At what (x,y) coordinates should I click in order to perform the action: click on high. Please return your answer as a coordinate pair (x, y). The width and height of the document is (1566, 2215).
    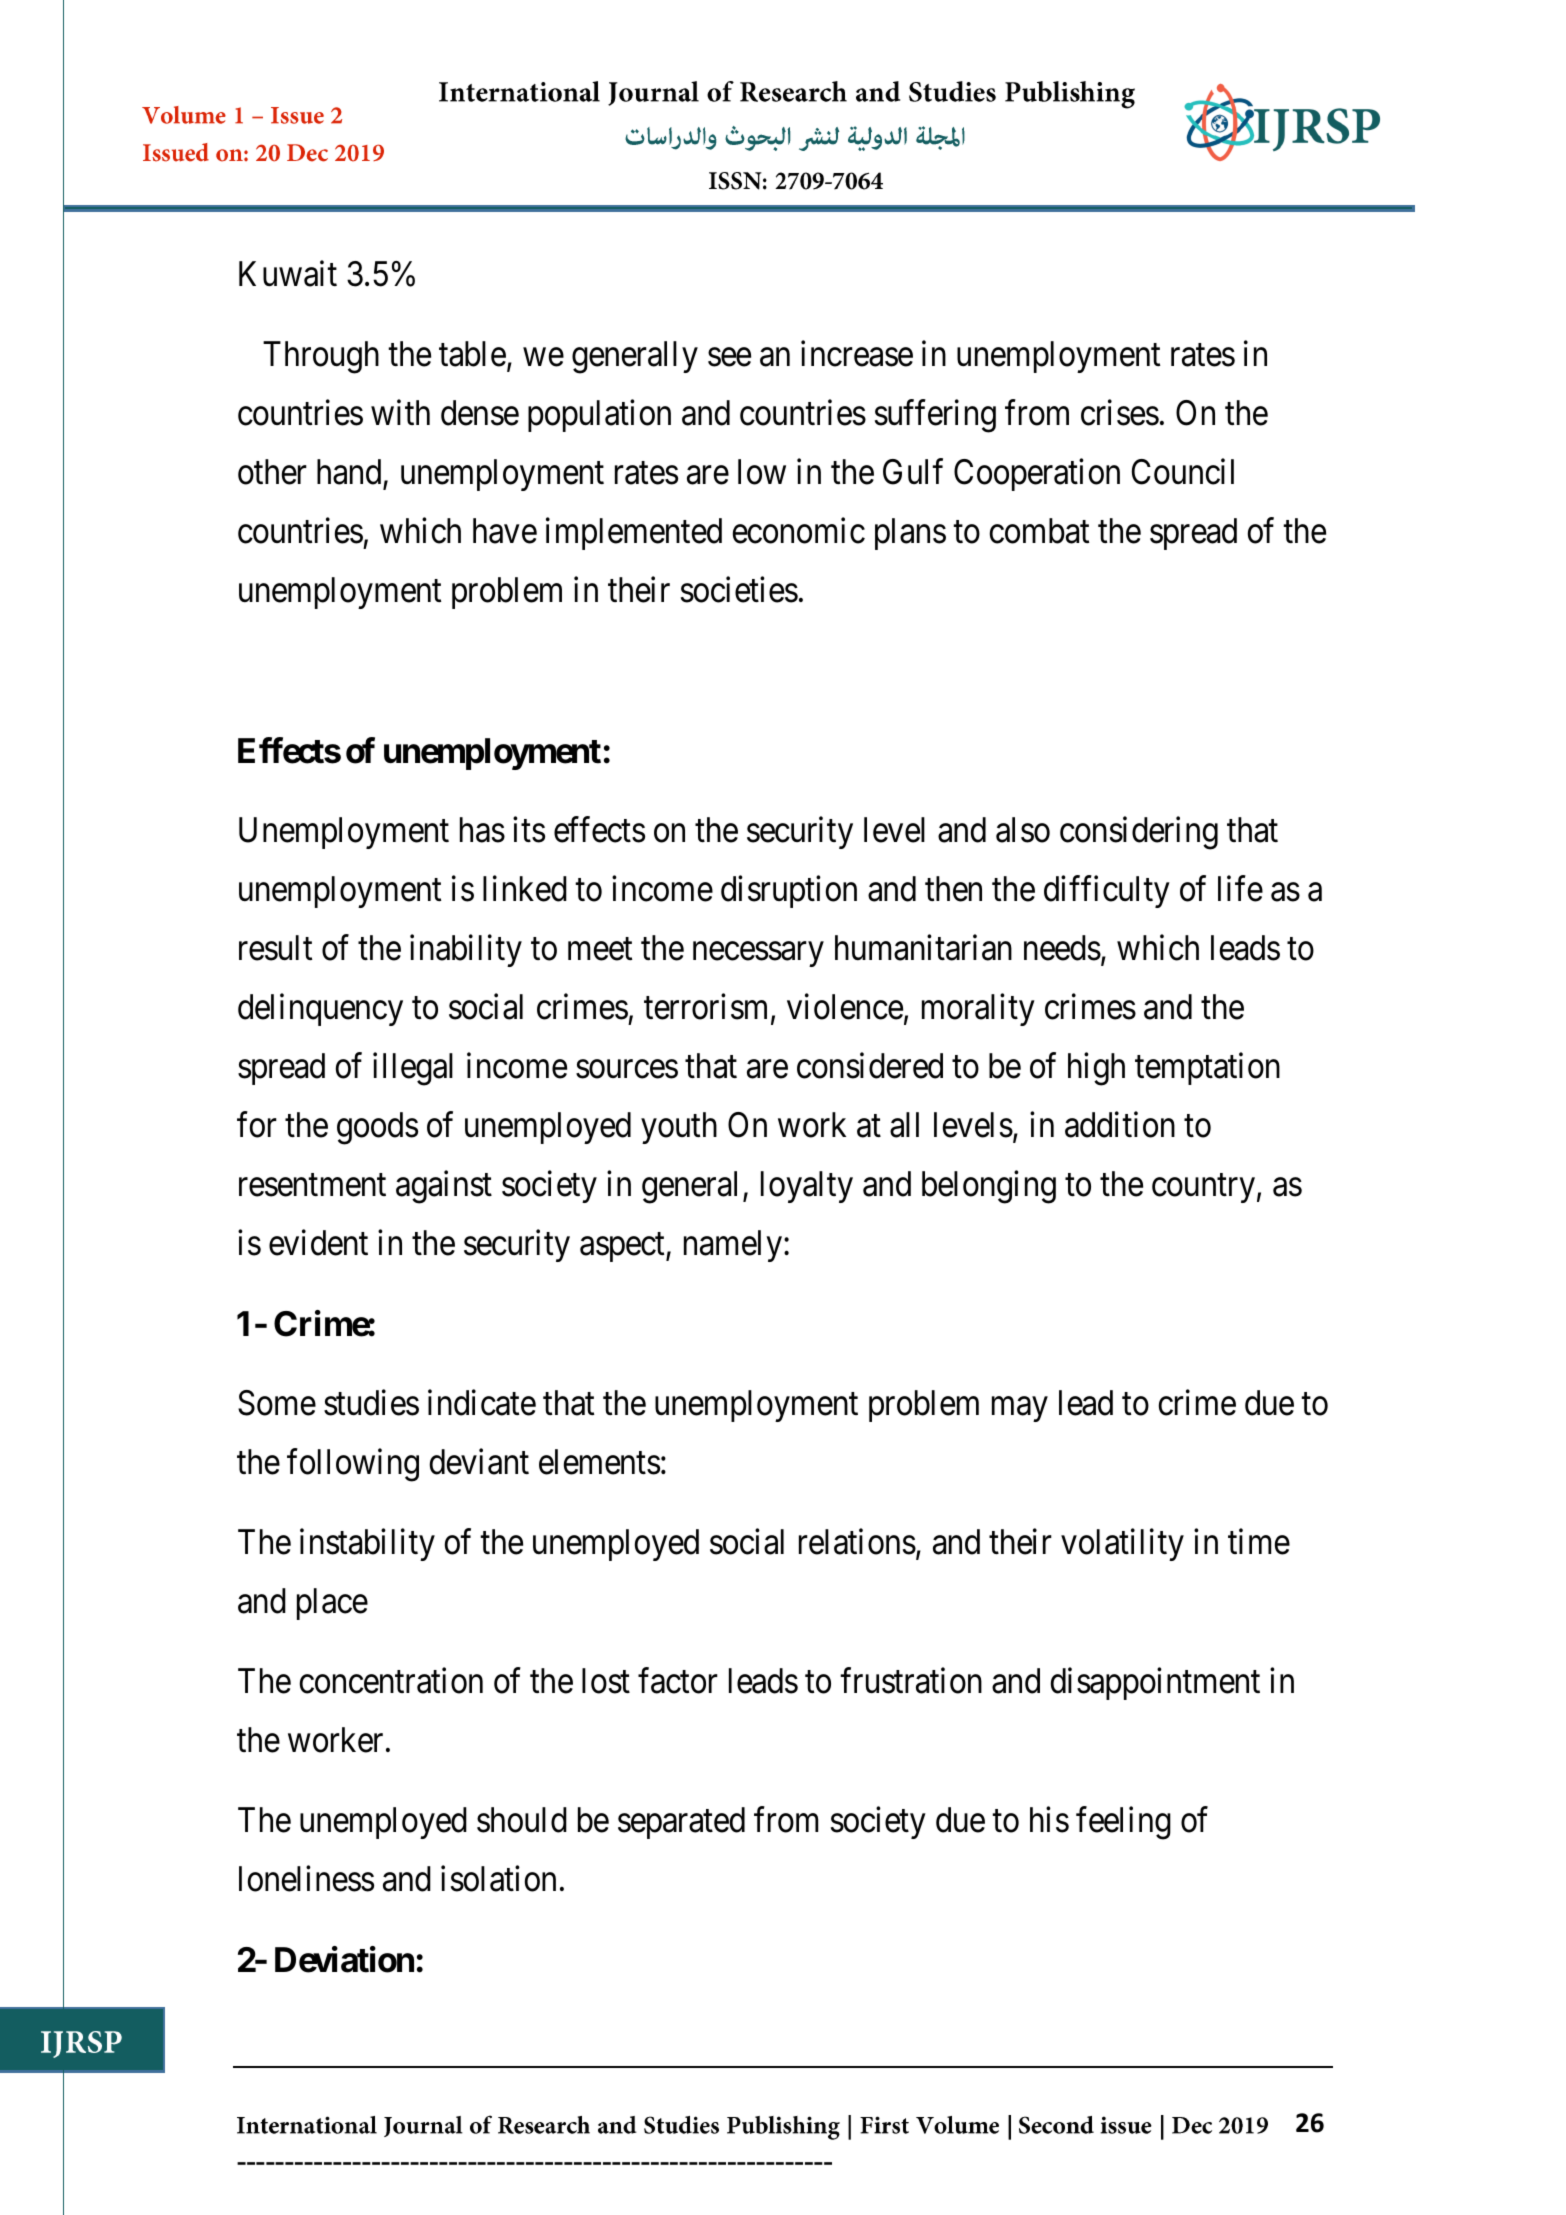
    Looking at the image, I should click on (1096, 1069).
